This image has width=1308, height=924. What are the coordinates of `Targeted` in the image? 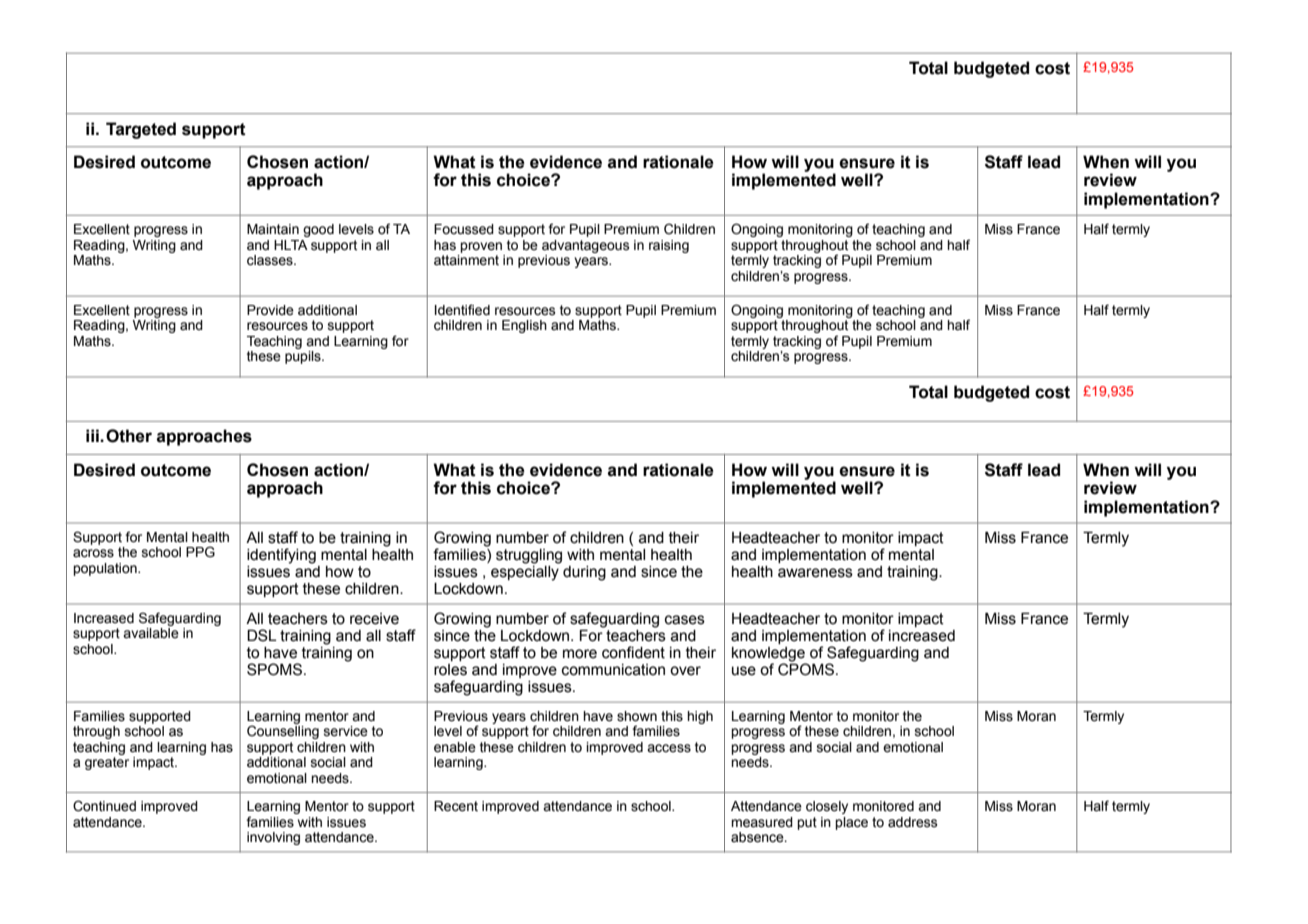 It's located at (141, 130).
